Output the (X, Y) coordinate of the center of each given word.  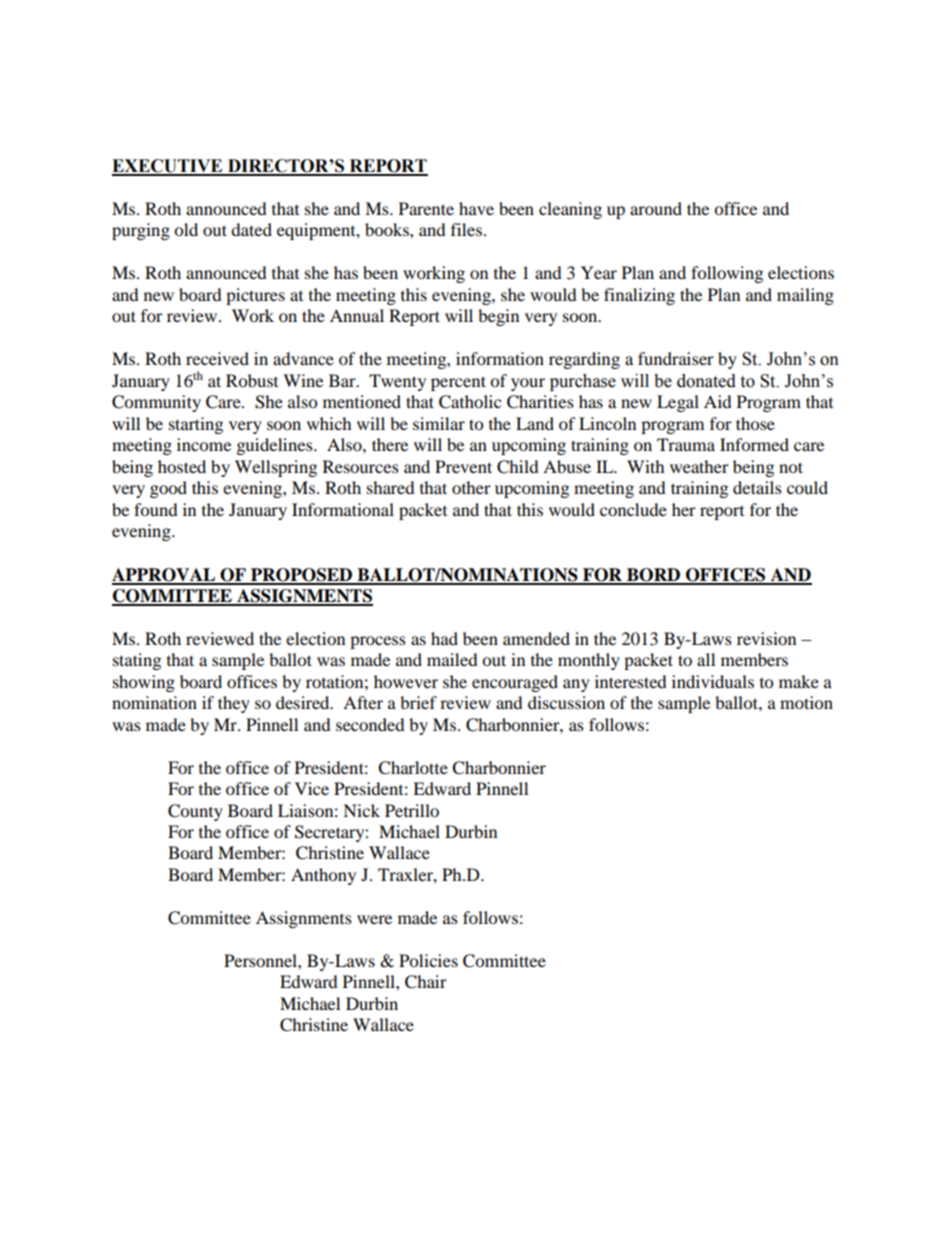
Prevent (463, 466)
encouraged (515, 683)
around (656, 208)
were (374, 919)
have (476, 208)
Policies (428, 960)
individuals (713, 681)
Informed (754, 444)
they (234, 704)
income (204, 444)
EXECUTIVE (168, 167)
